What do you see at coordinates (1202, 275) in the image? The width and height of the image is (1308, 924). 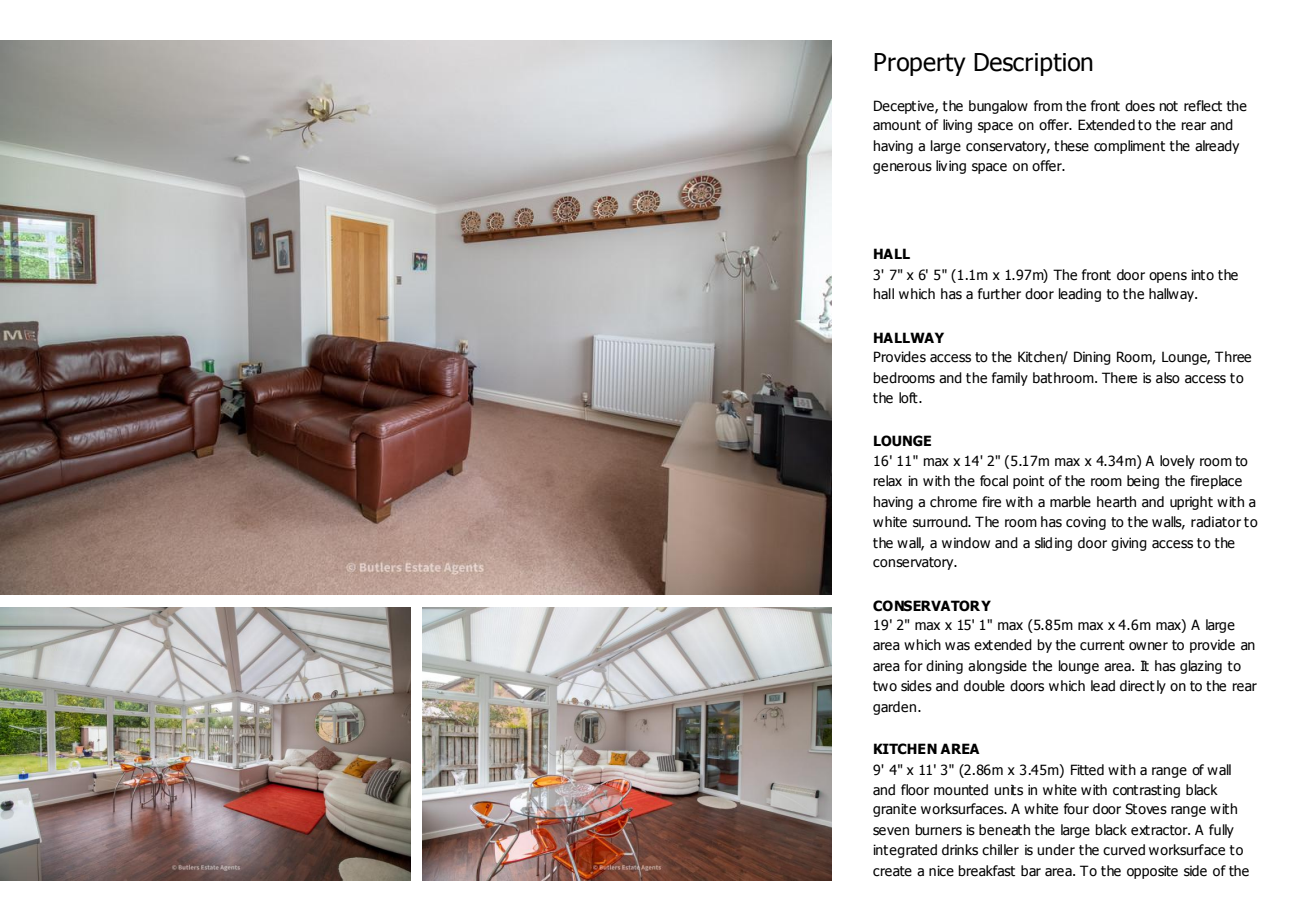 I see `into` at bounding box center [1202, 275].
